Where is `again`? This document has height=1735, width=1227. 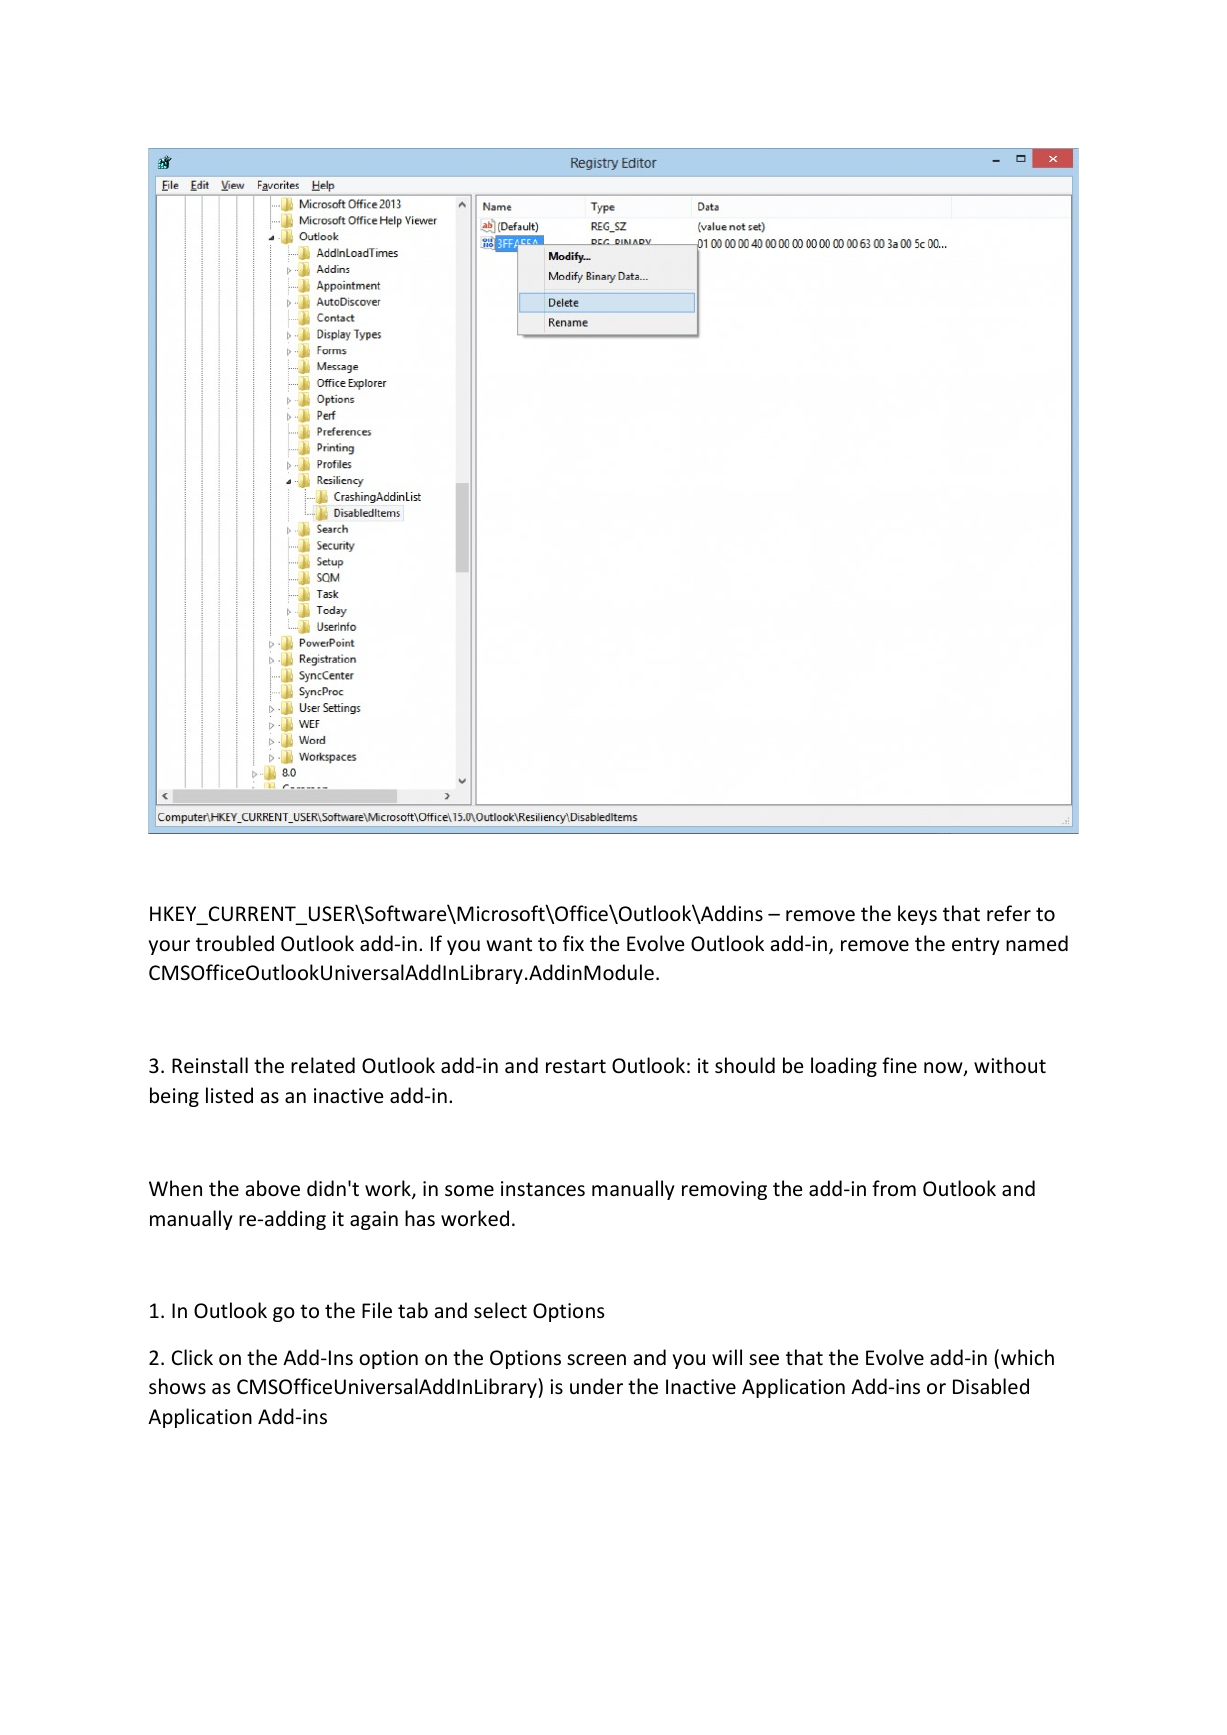 again is located at coordinates (374, 1220).
